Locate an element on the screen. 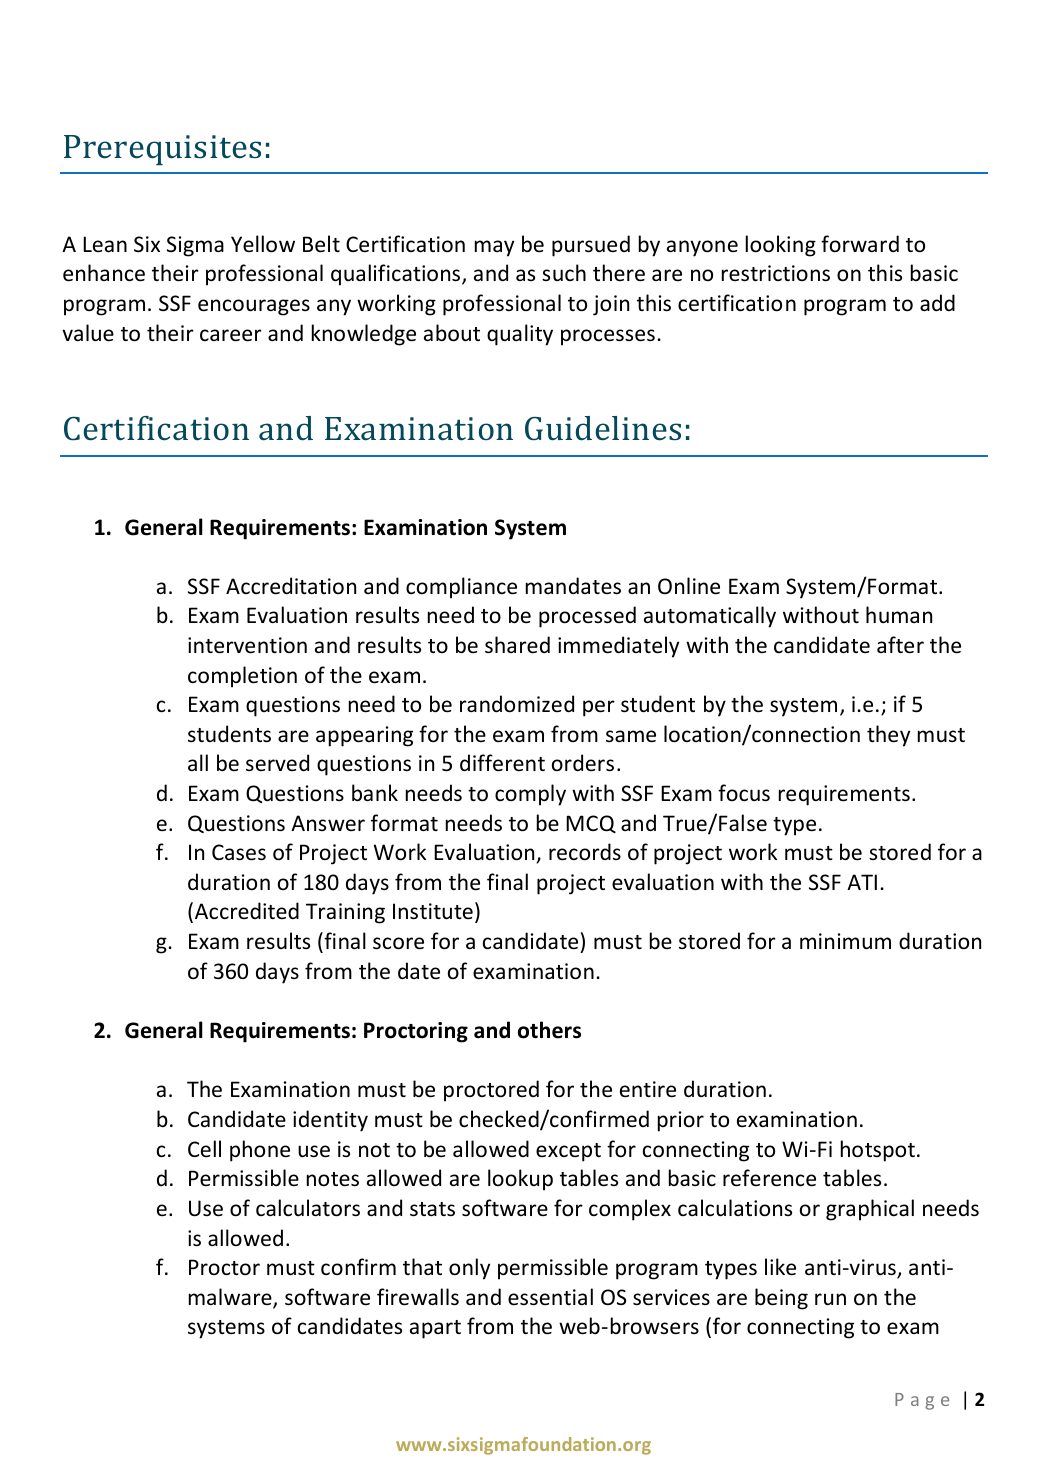 The image size is (1047, 1474). calculators is located at coordinates (308, 1208).
